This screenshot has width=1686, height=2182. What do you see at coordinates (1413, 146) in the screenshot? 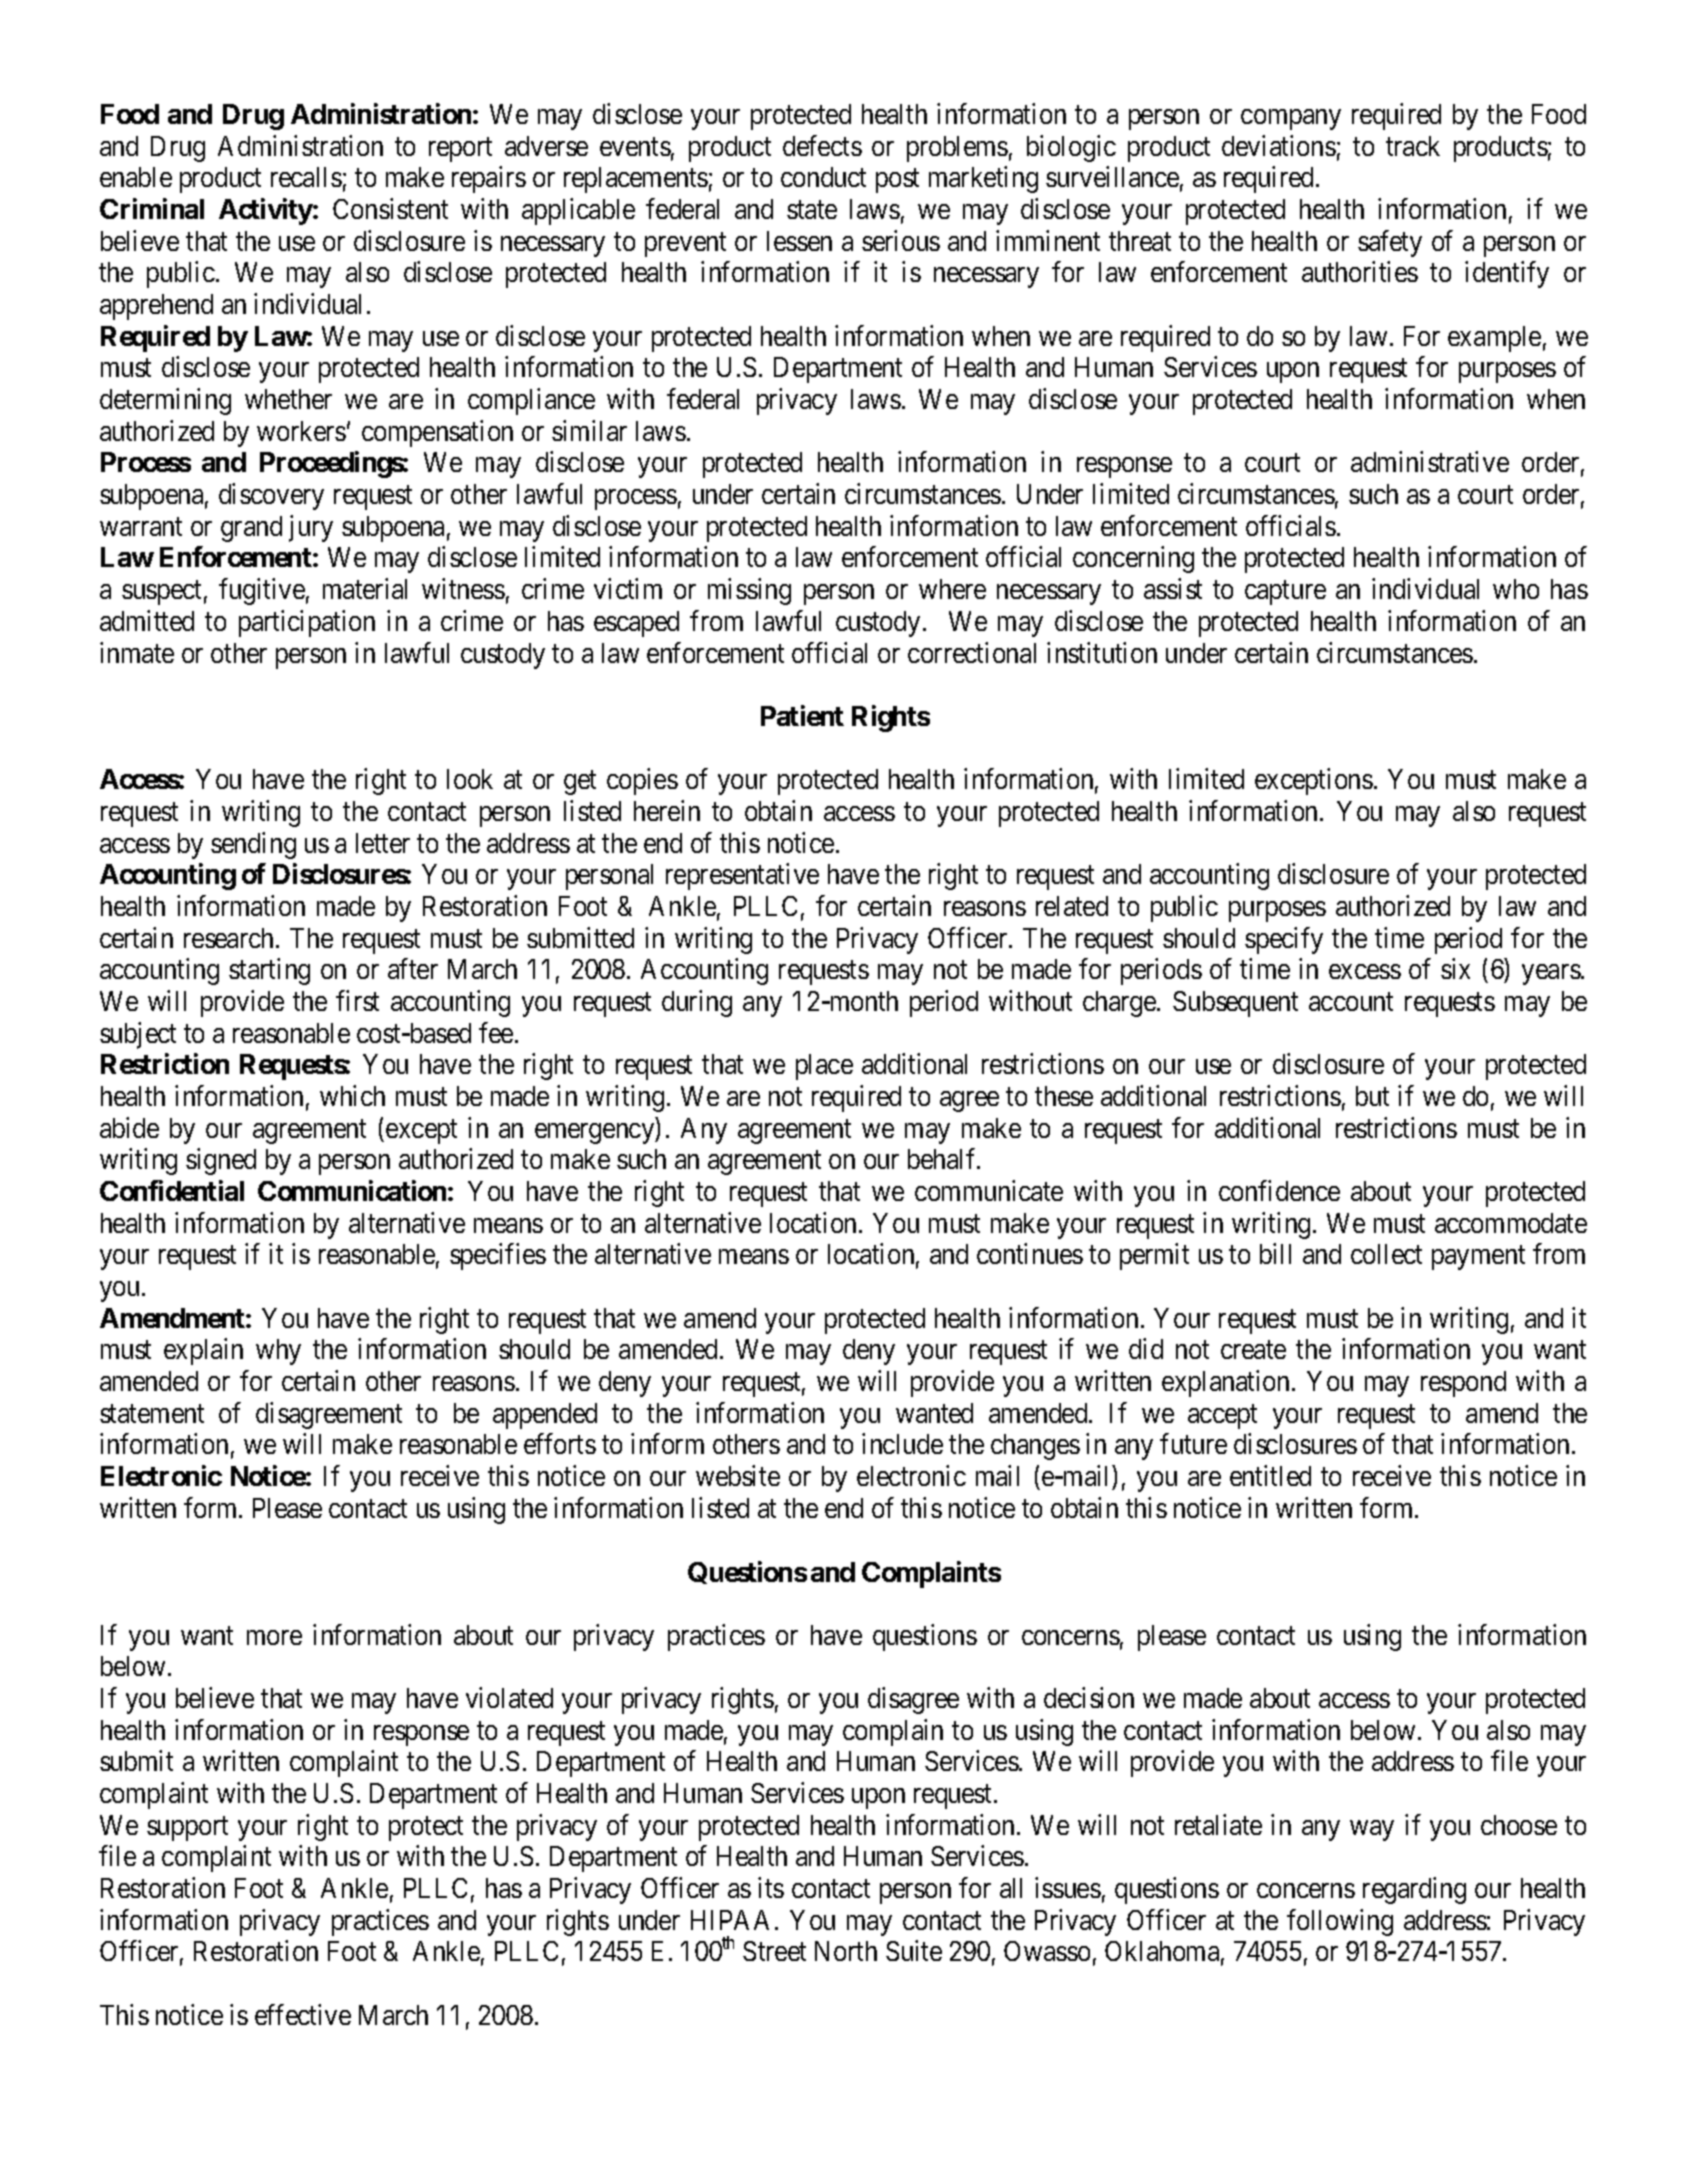
I see `track` at bounding box center [1413, 146].
